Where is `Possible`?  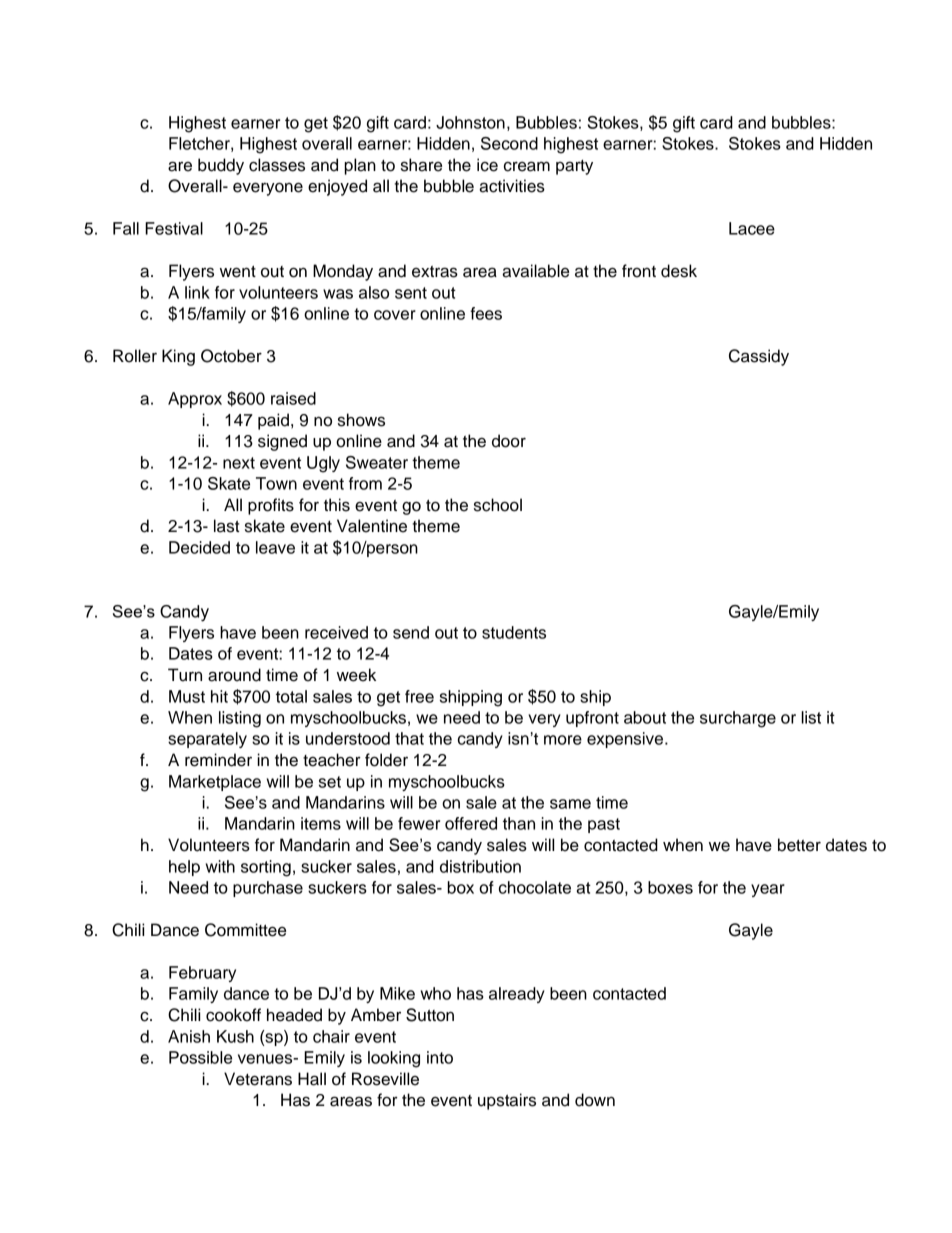 Possible is located at coordinates (200, 1057).
